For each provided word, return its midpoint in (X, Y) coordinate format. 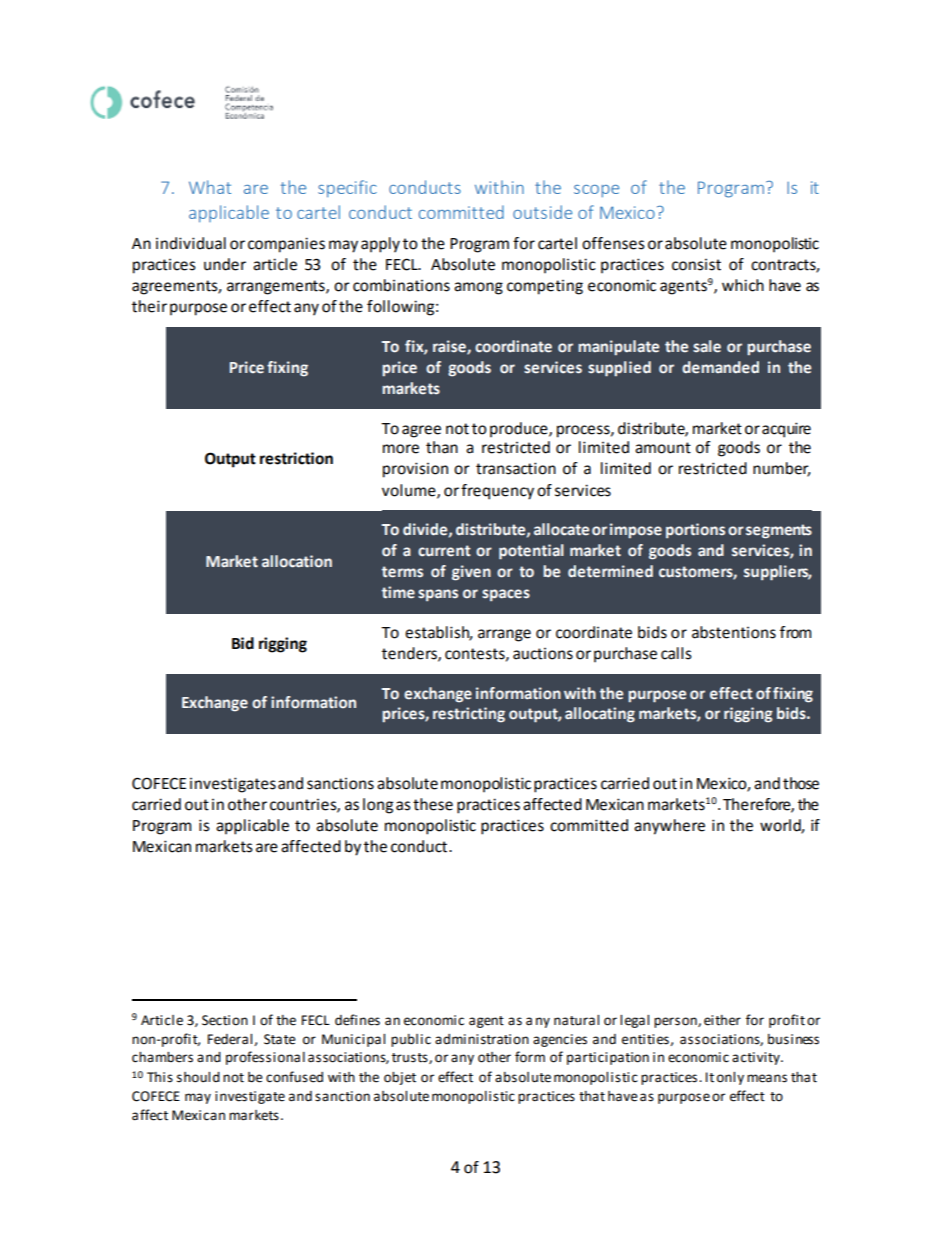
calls (676, 653)
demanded (720, 367)
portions (695, 531)
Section (225, 1020)
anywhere (669, 827)
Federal (231, 1040)
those (801, 783)
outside (542, 212)
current (444, 551)
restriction (296, 458)
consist (696, 265)
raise (450, 347)
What (210, 187)
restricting (469, 715)
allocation (297, 561)
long (378, 806)
